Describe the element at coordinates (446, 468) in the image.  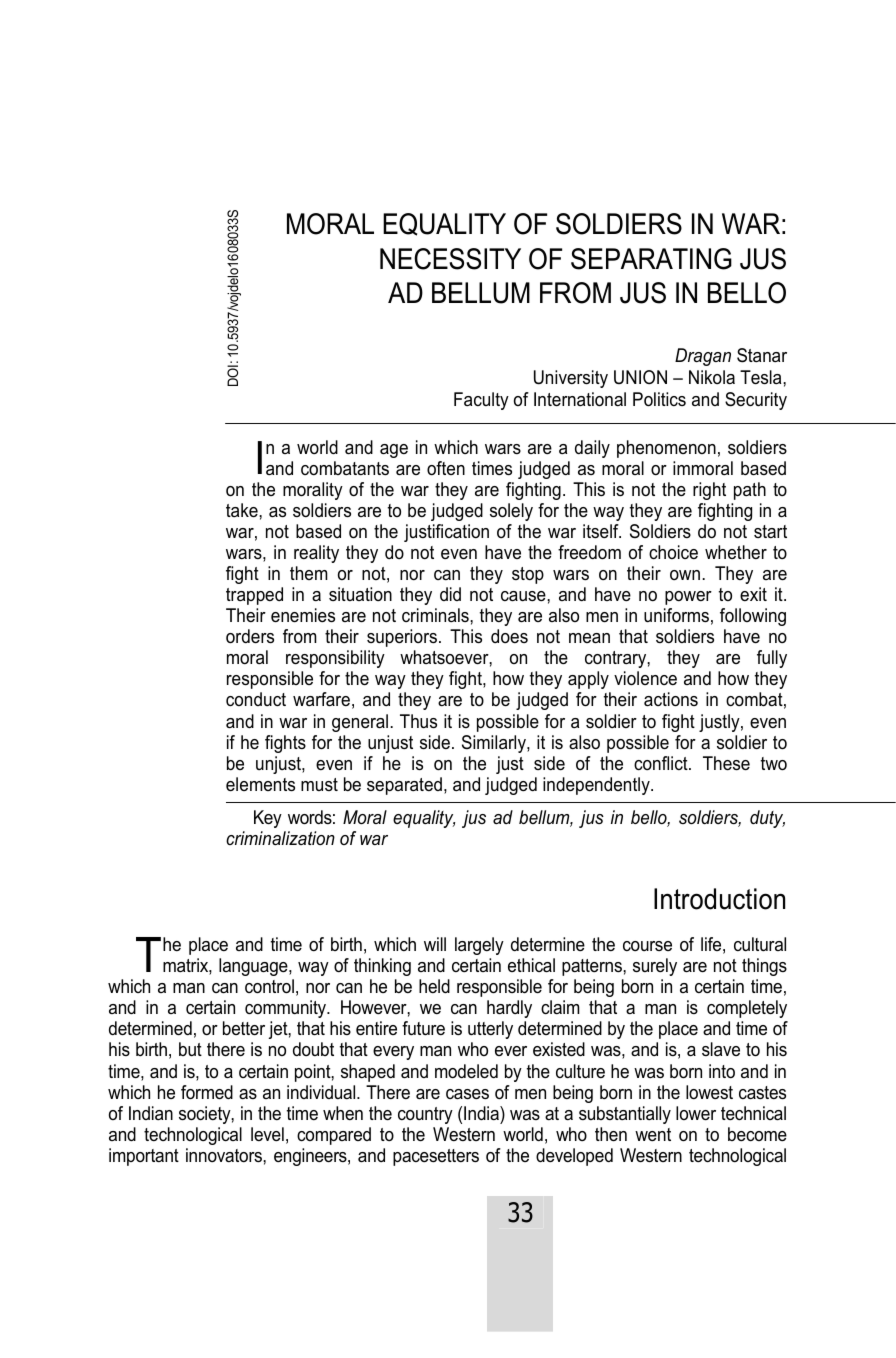
I see `often` at that location.
